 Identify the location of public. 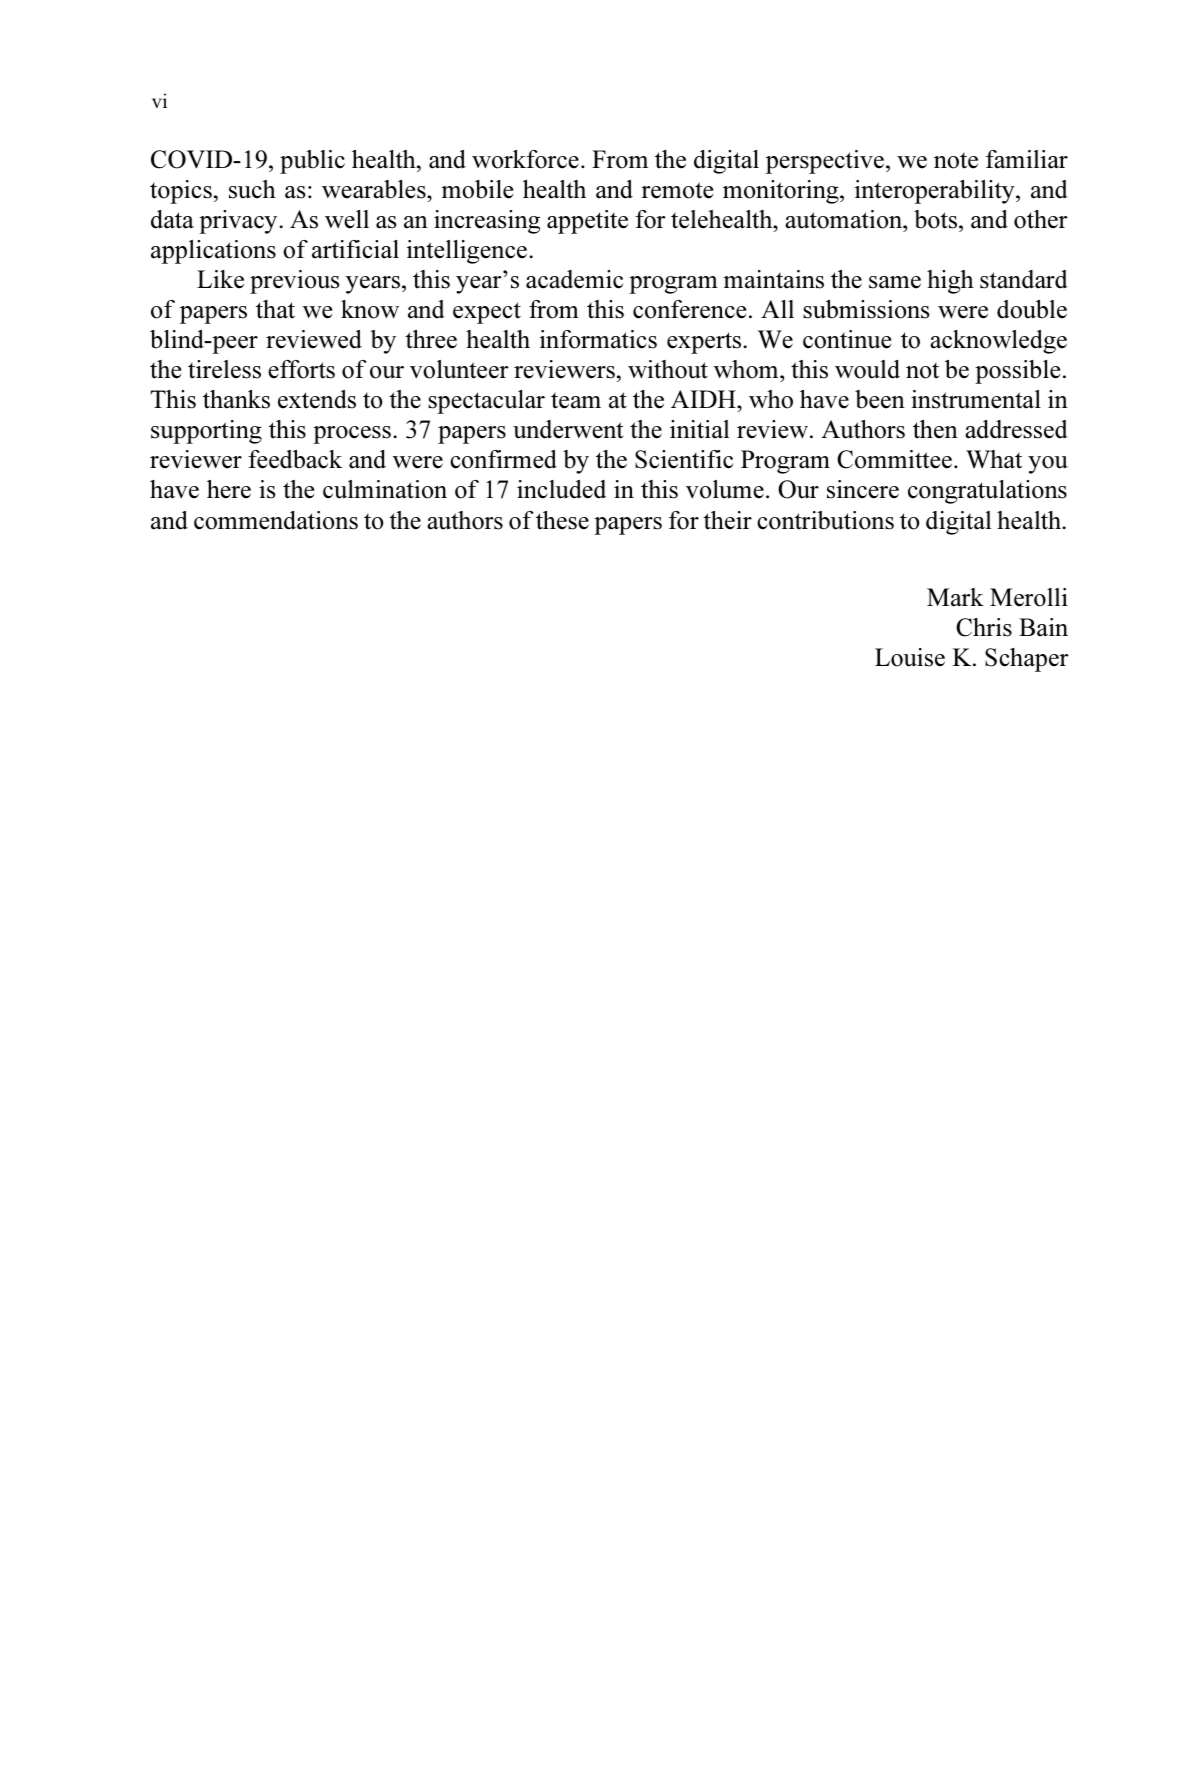
(312, 162).
